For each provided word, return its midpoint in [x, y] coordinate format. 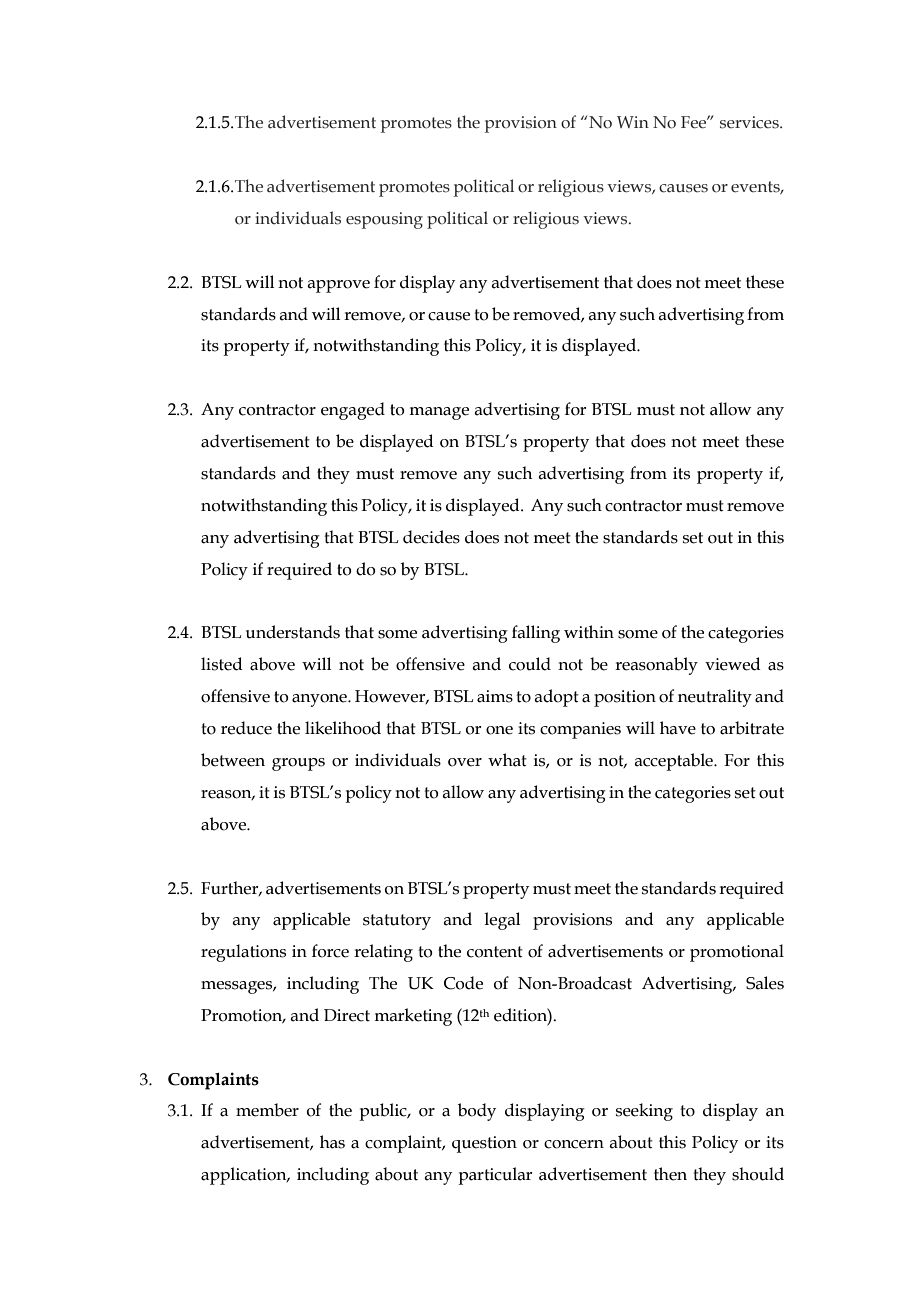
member [267, 1110]
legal [502, 921]
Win [633, 122]
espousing [384, 220]
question [484, 1144]
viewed [732, 664]
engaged [353, 411]
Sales [765, 983]
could [530, 664]
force [330, 951]
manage [439, 413]
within [589, 632]
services [750, 122]
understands [293, 632]
